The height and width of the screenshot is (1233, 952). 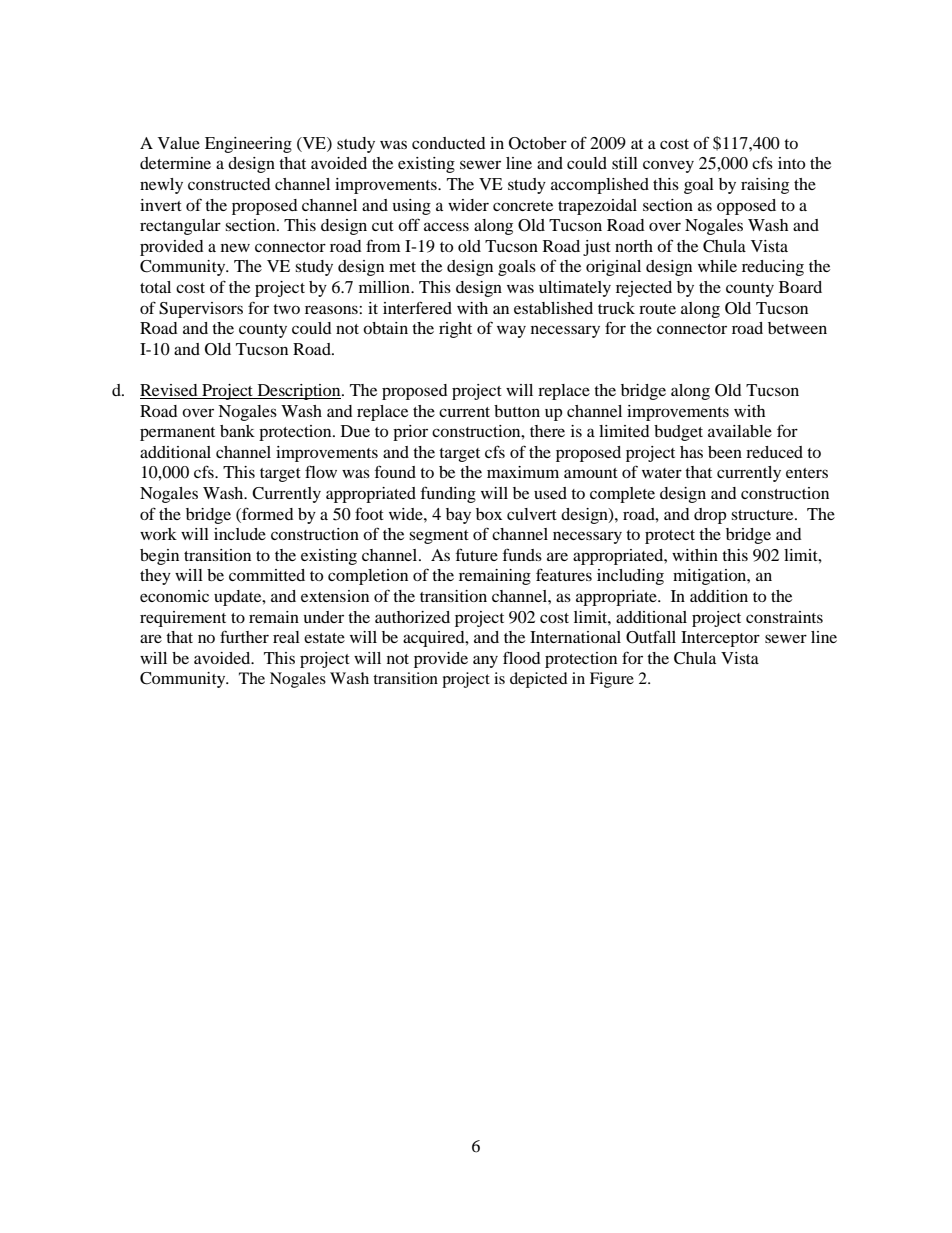 What do you see at coordinates (740, 431) in the screenshot?
I see `available` at bounding box center [740, 431].
